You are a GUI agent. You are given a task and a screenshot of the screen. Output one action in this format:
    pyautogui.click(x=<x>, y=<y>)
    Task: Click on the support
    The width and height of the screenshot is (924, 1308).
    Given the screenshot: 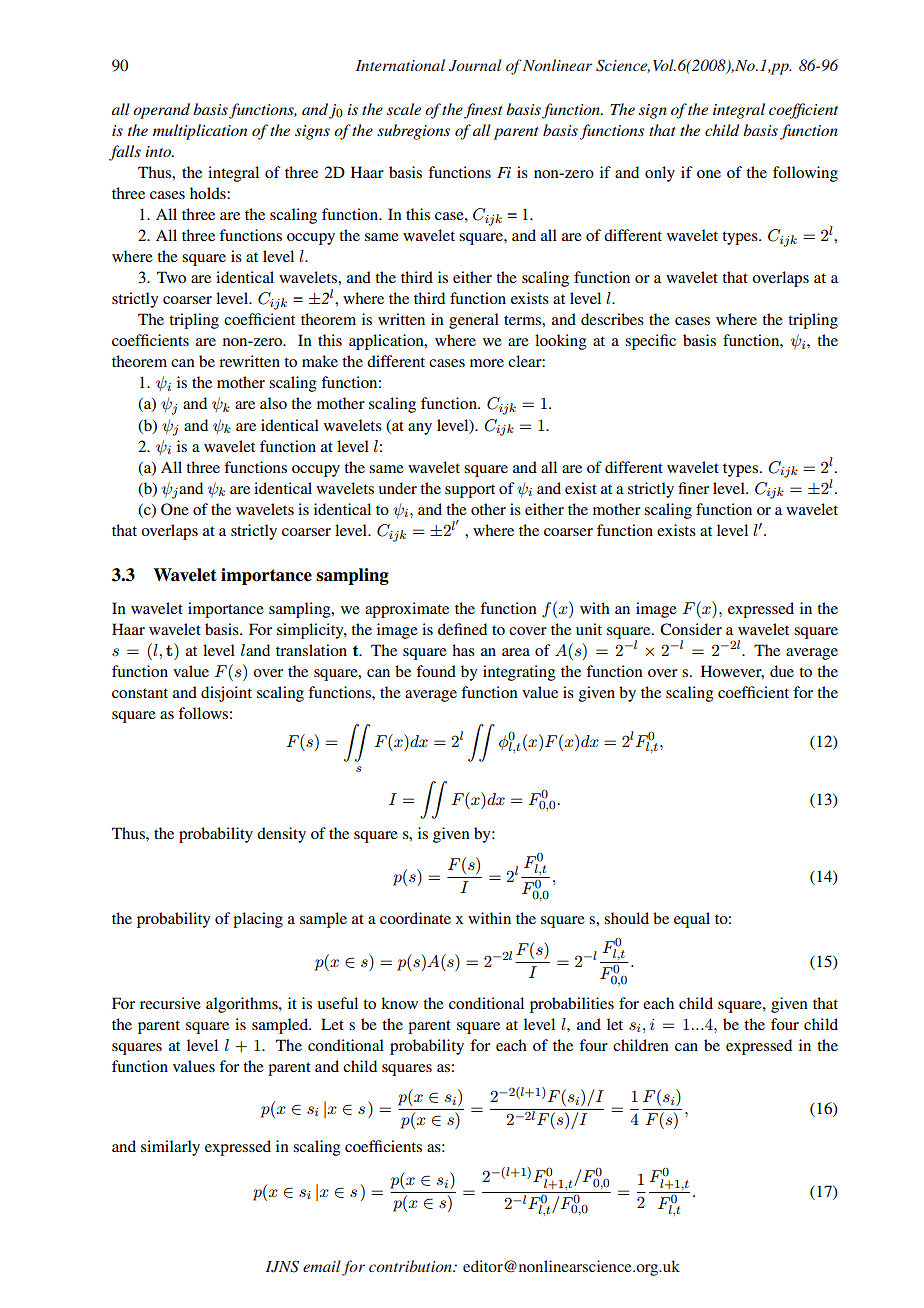 What is the action you would take?
    pyautogui.click(x=470, y=491)
